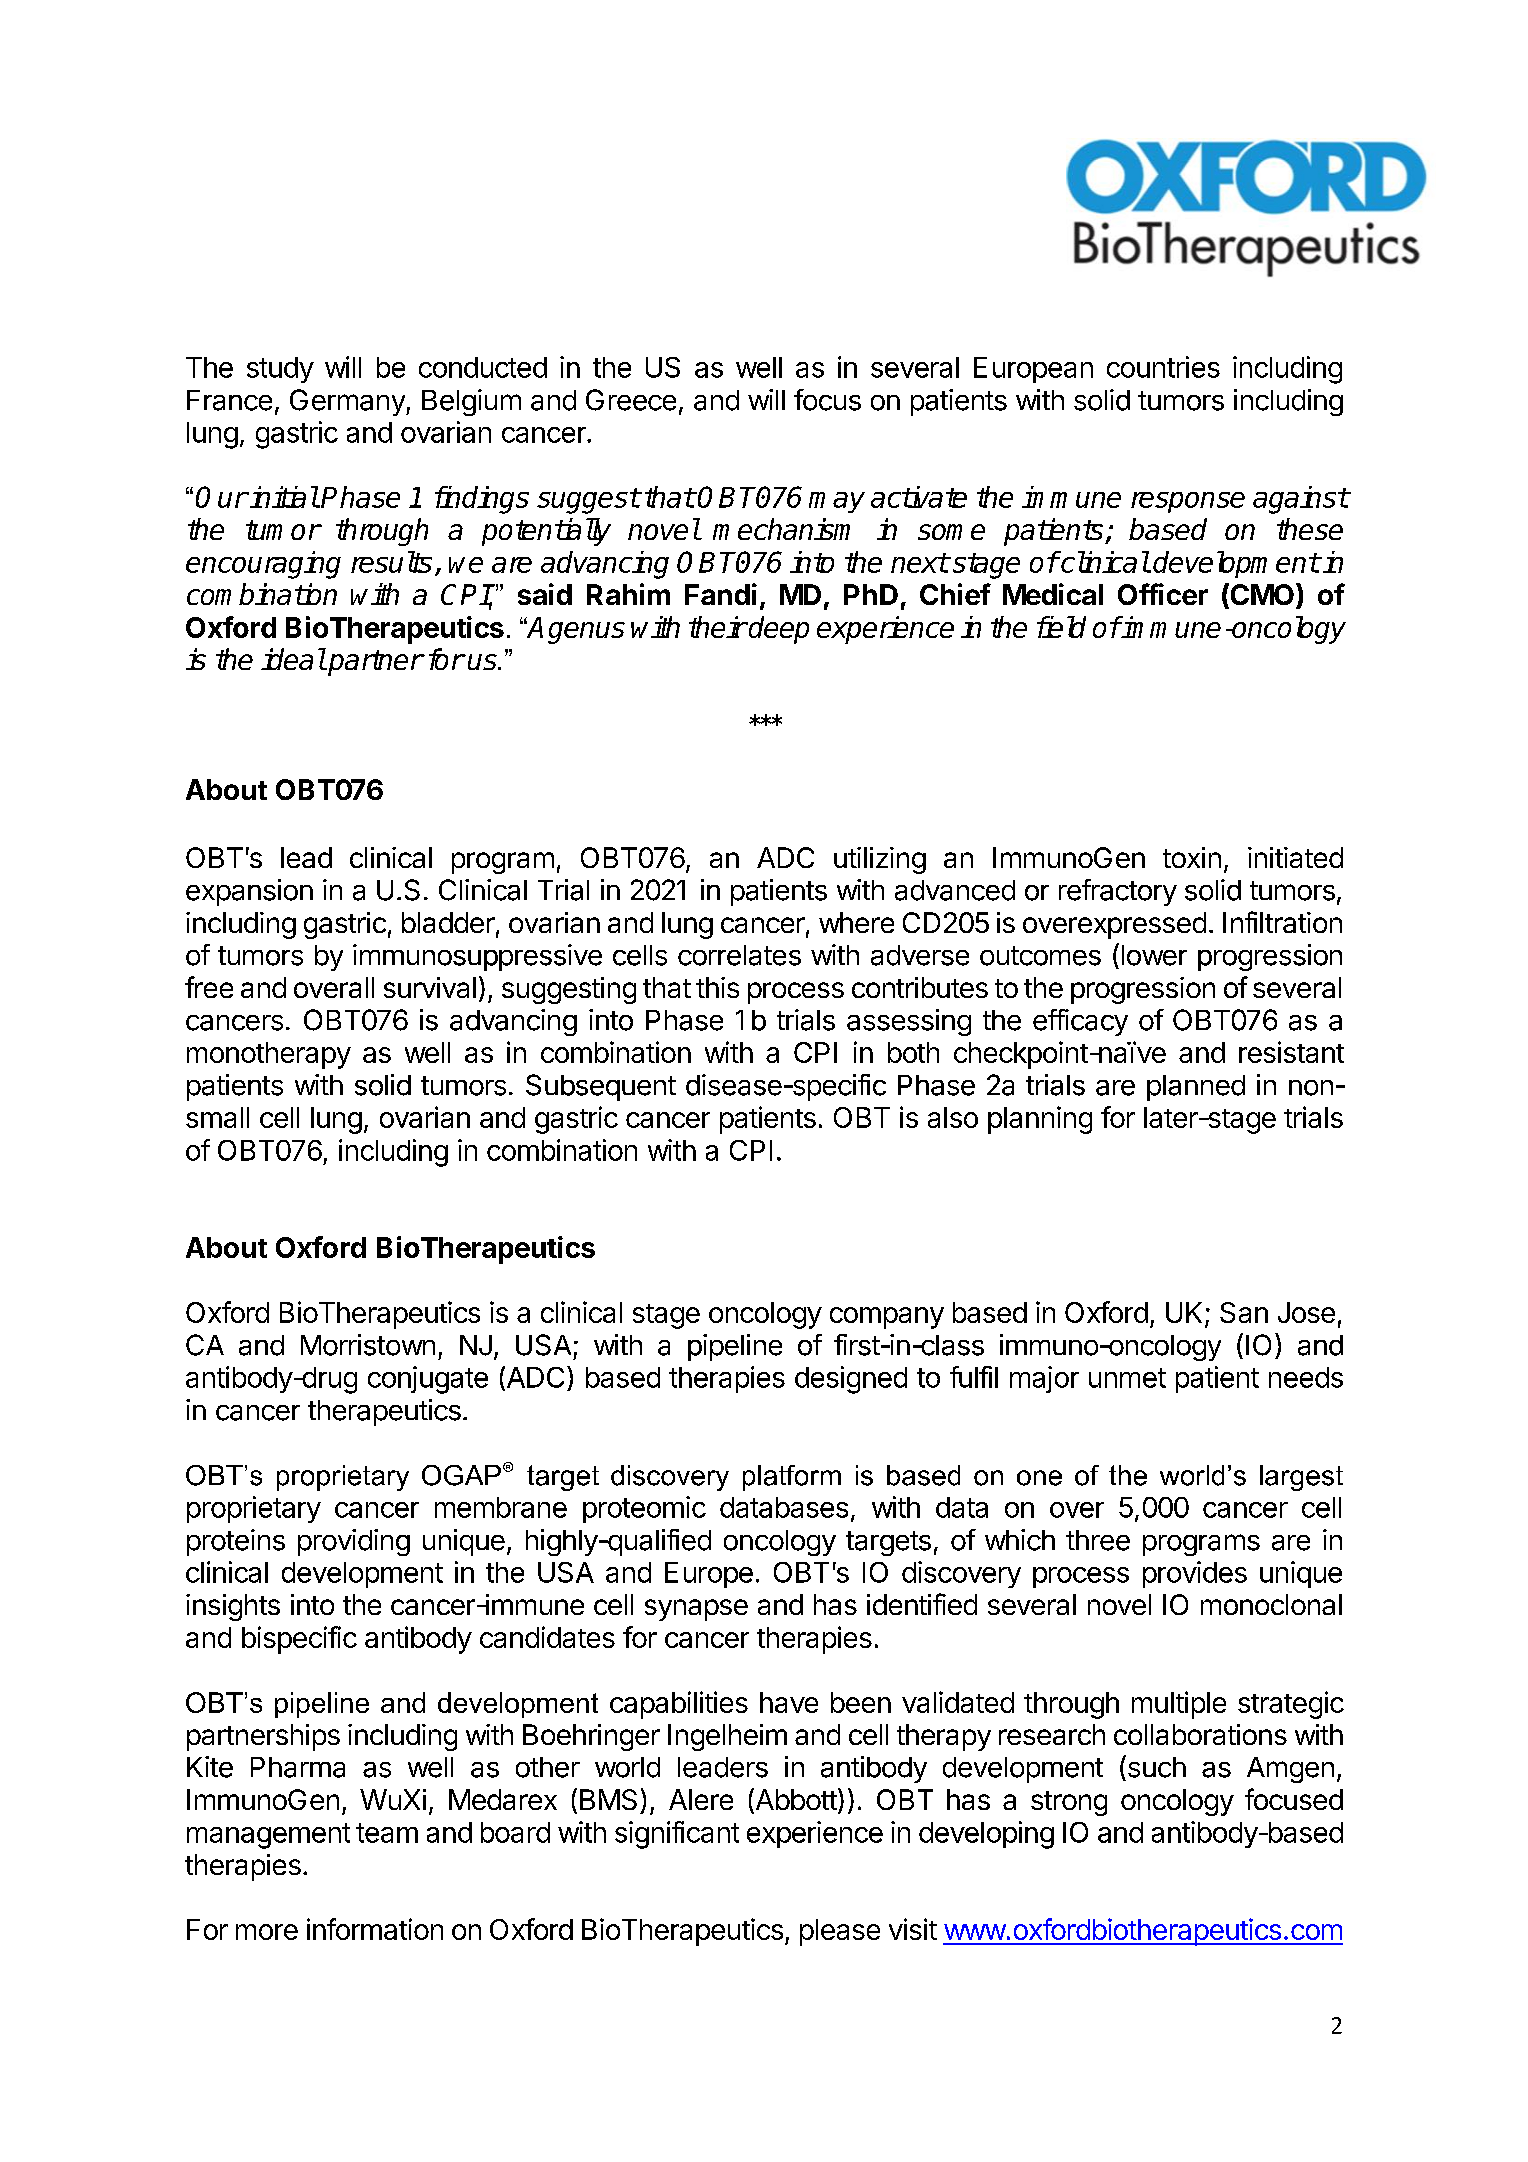  I want to click on Greece, so click(631, 400).
